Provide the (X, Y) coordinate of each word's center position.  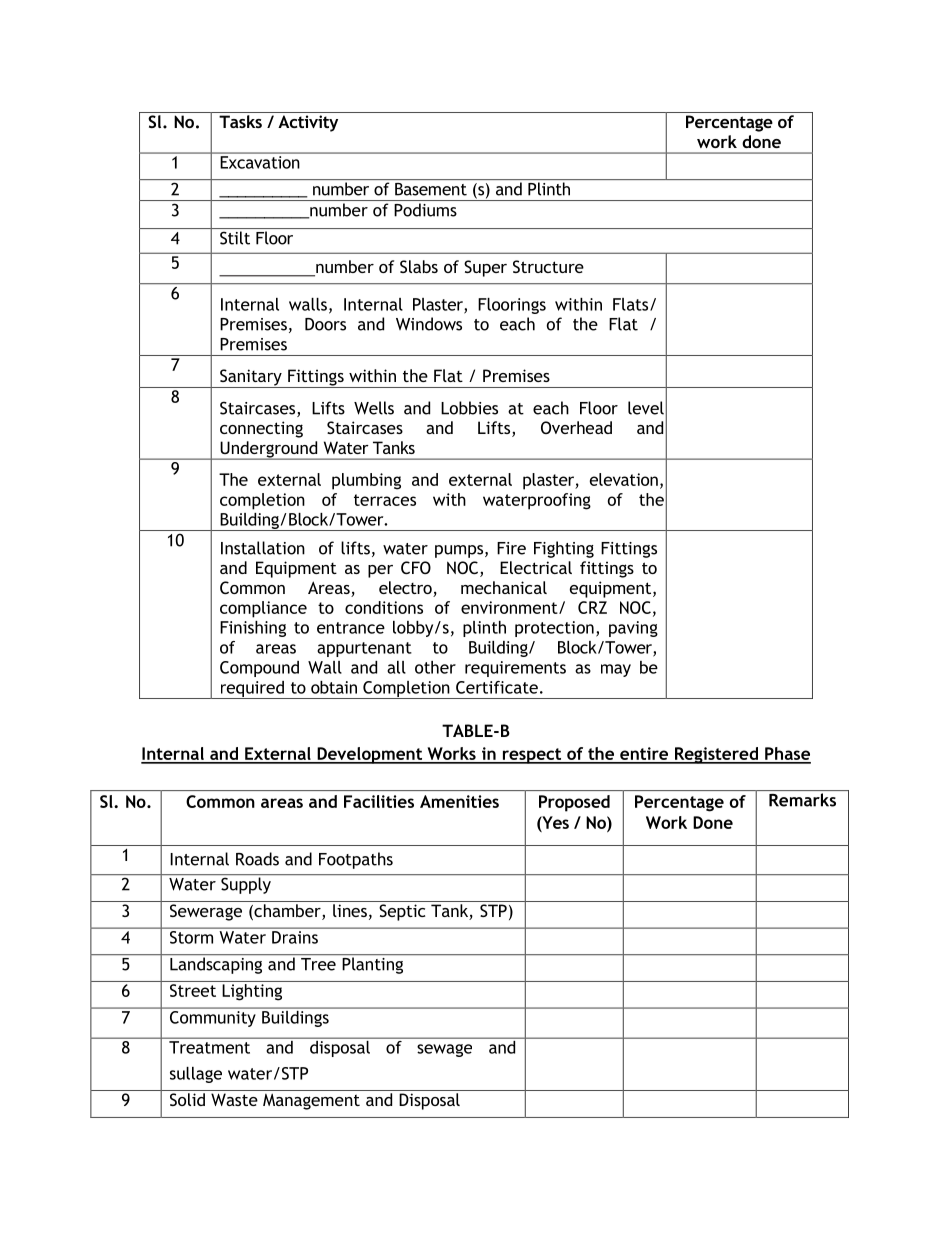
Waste (234, 1099)
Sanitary (251, 378)
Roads (257, 859)
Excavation (260, 162)
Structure (548, 266)
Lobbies (469, 408)
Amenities (459, 801)
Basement (431, 189)
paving (633, 629)
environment (510, 607)
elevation (624, 479)
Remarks (802, 800)
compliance (263, 609)
